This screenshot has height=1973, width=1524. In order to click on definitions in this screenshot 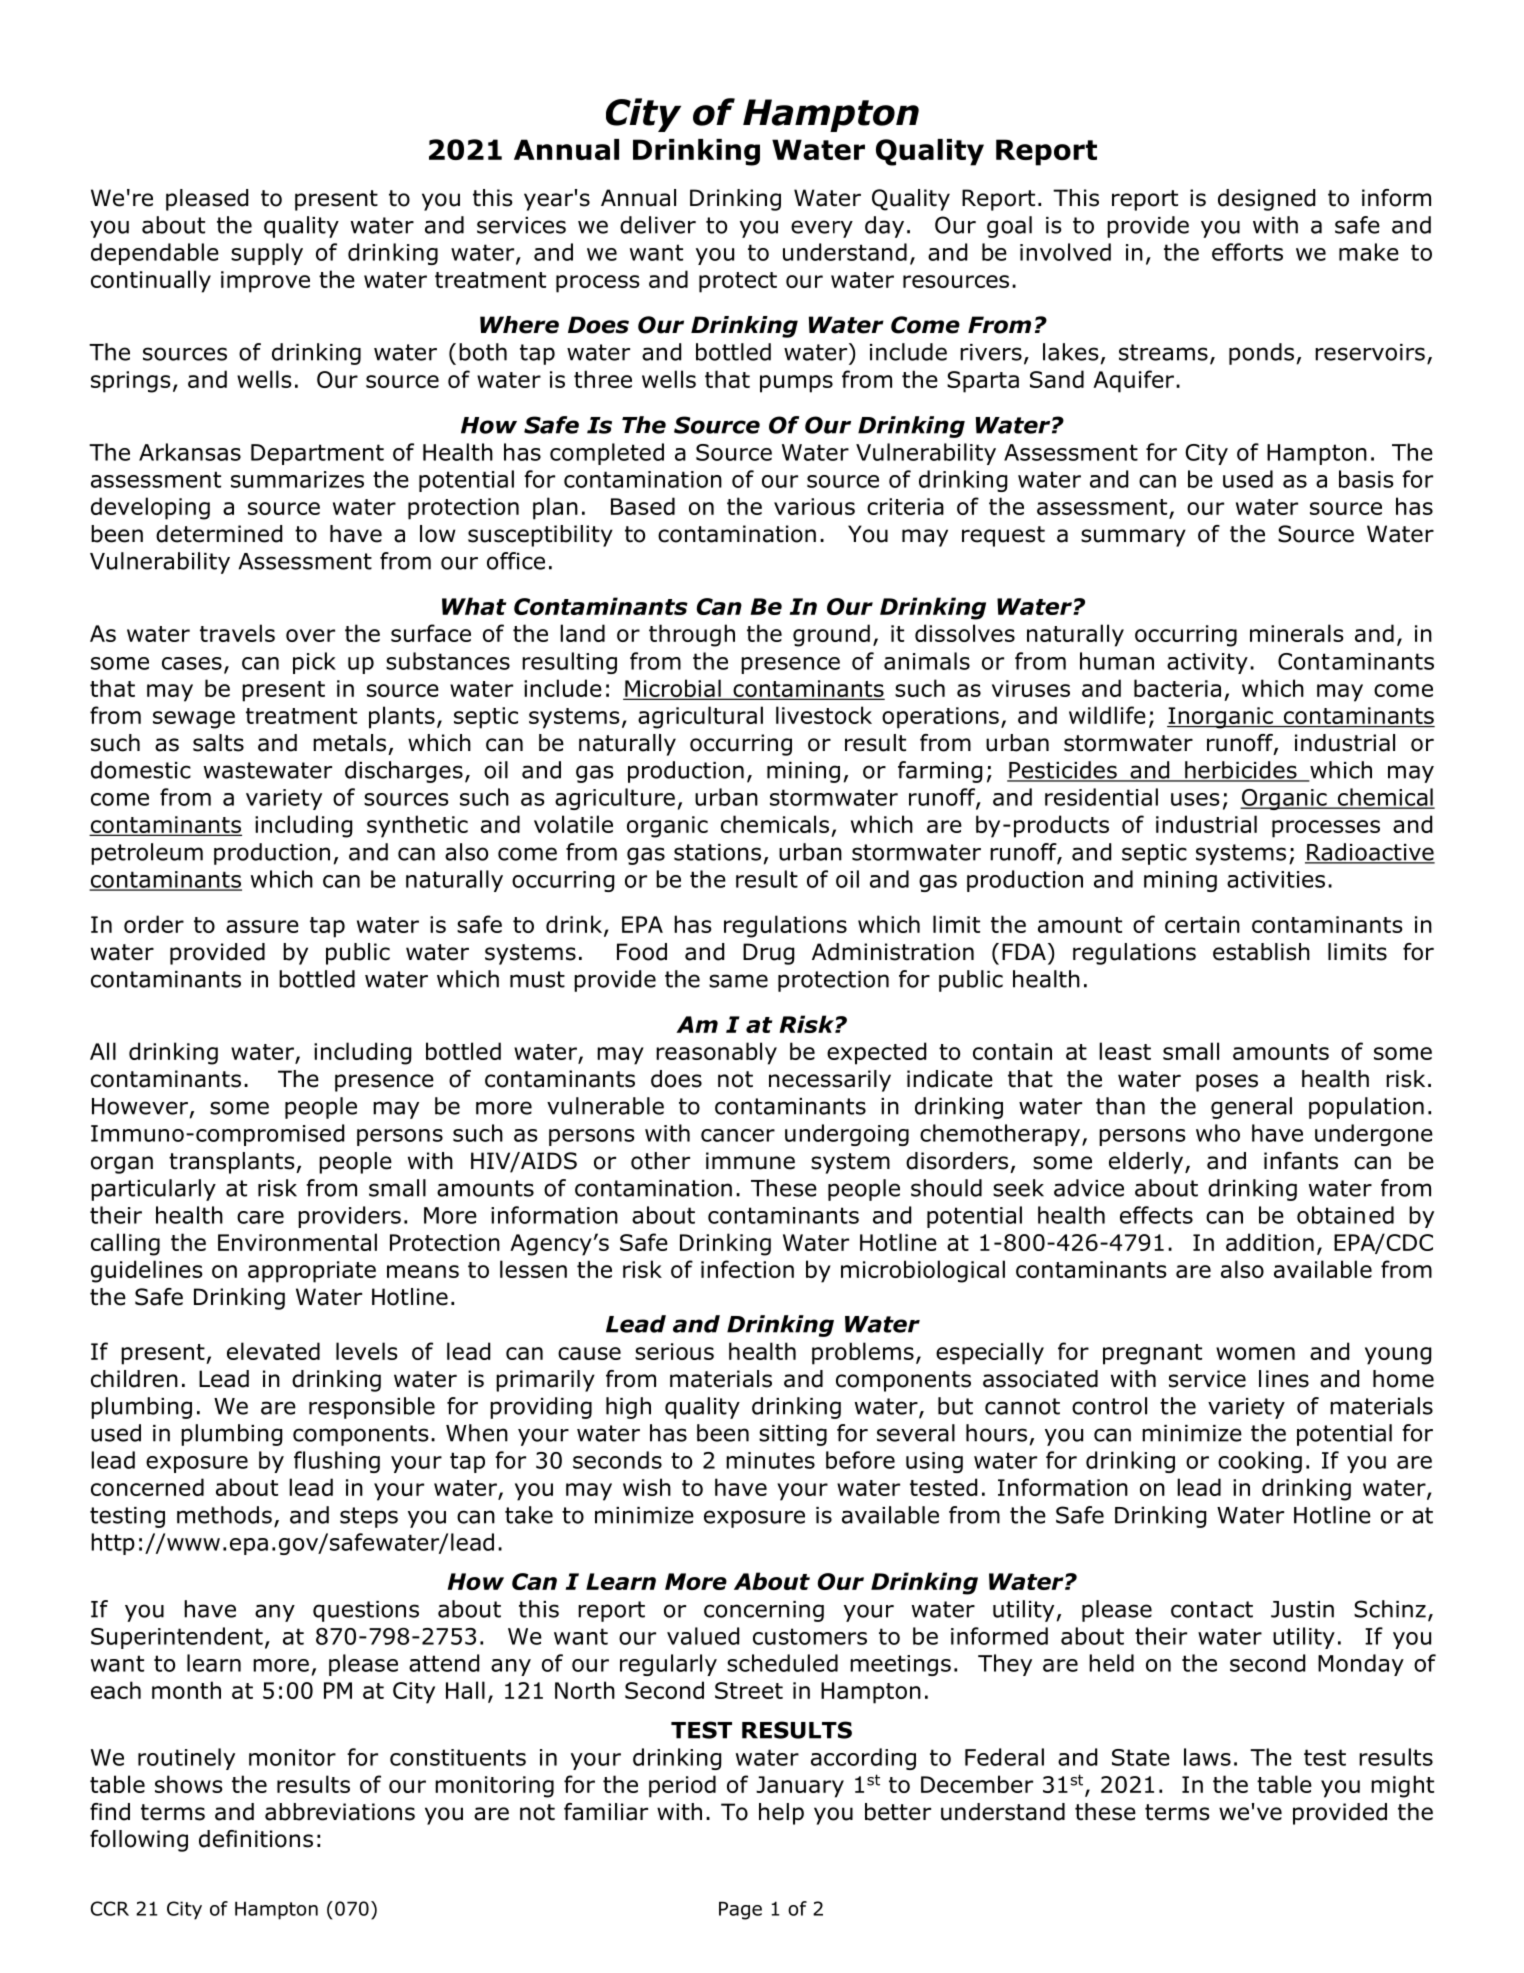, I will do `click(256, 1839)`.
